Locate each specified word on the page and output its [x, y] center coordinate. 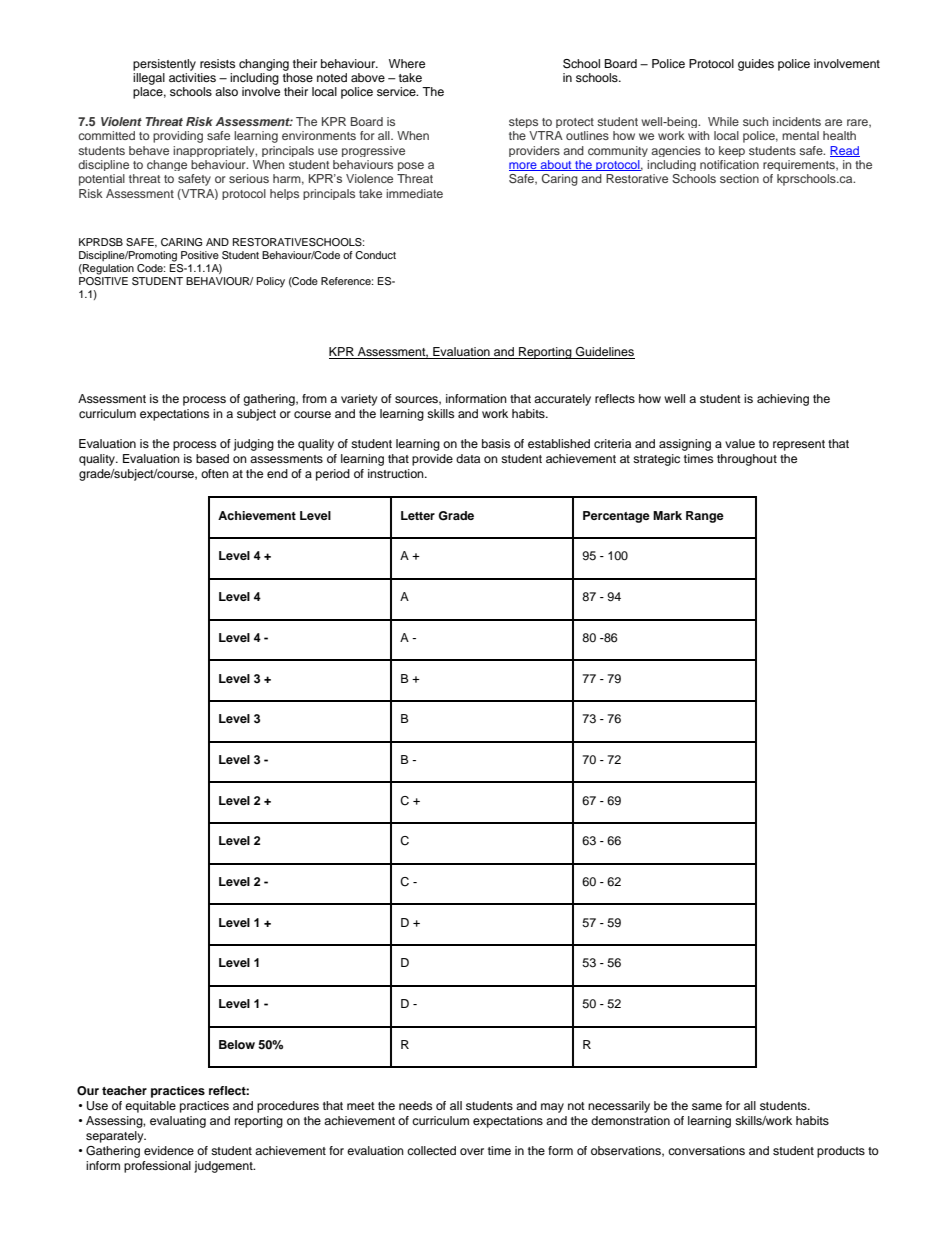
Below [237, 1044]
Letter [418, 515]
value [740, 443]
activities [192, 77]
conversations [706, 1150]
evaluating [178, 1122]
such [755, 121]
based [212, 458]
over [472, 1151]
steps [523, 123]
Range [705, 517]
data [468, 458]
